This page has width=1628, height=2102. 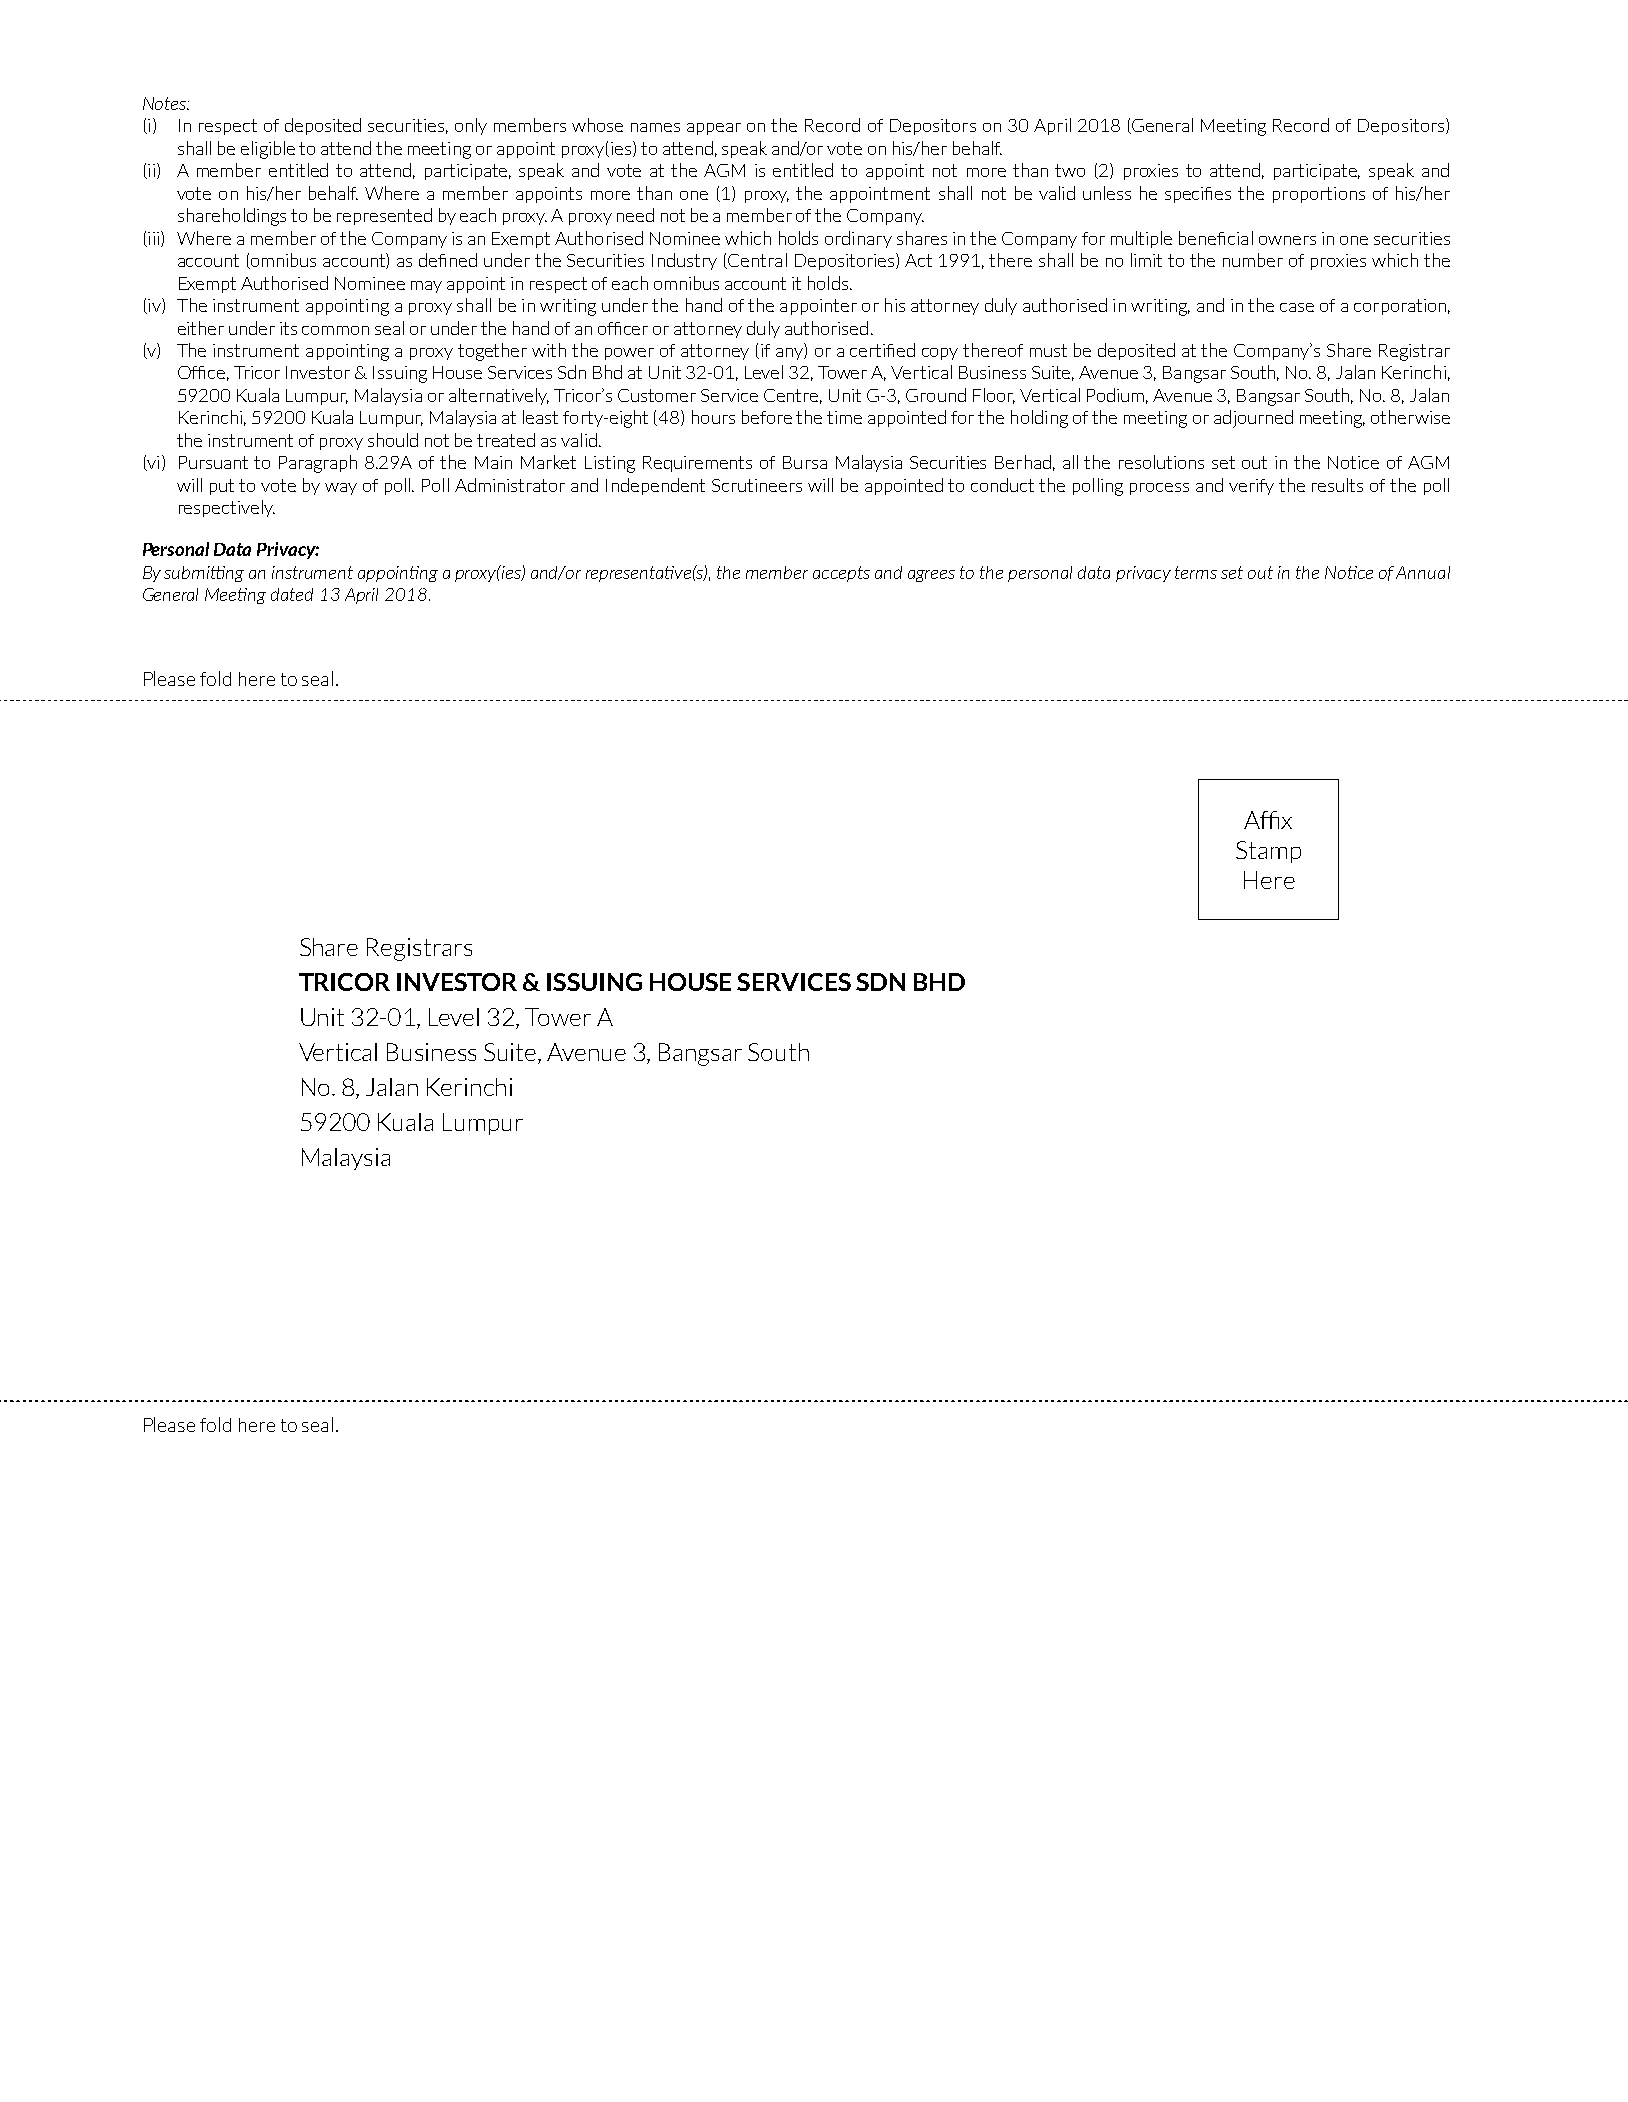 What do you see at coordinates (1319, 195) in the page?
I see `proportions` at bounding box center [1319, 195].
